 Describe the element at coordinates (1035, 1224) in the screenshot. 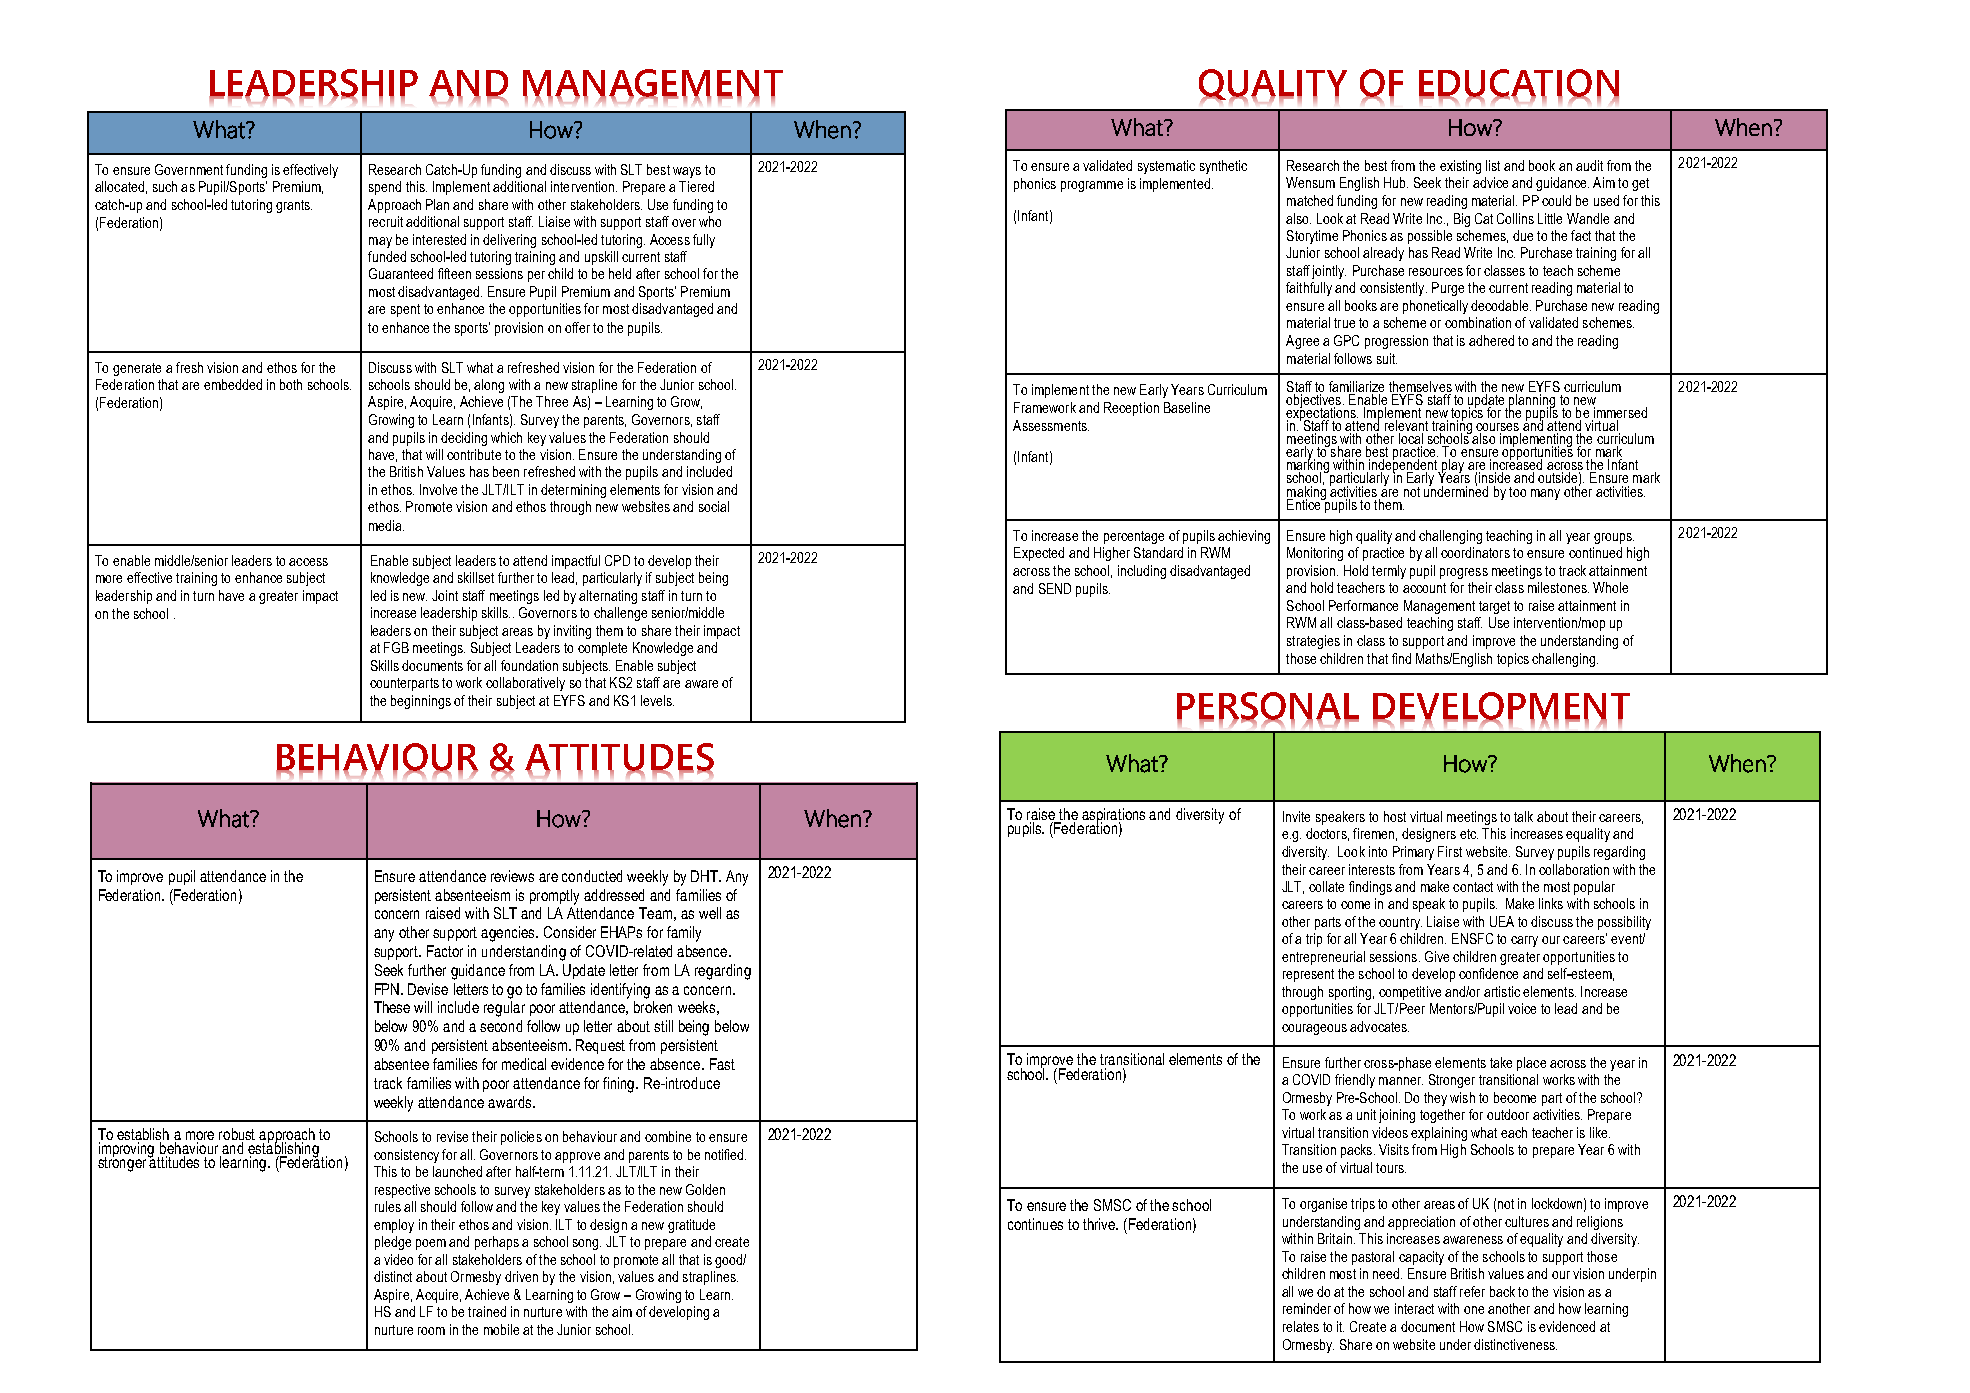

I see `continues` at that location.
